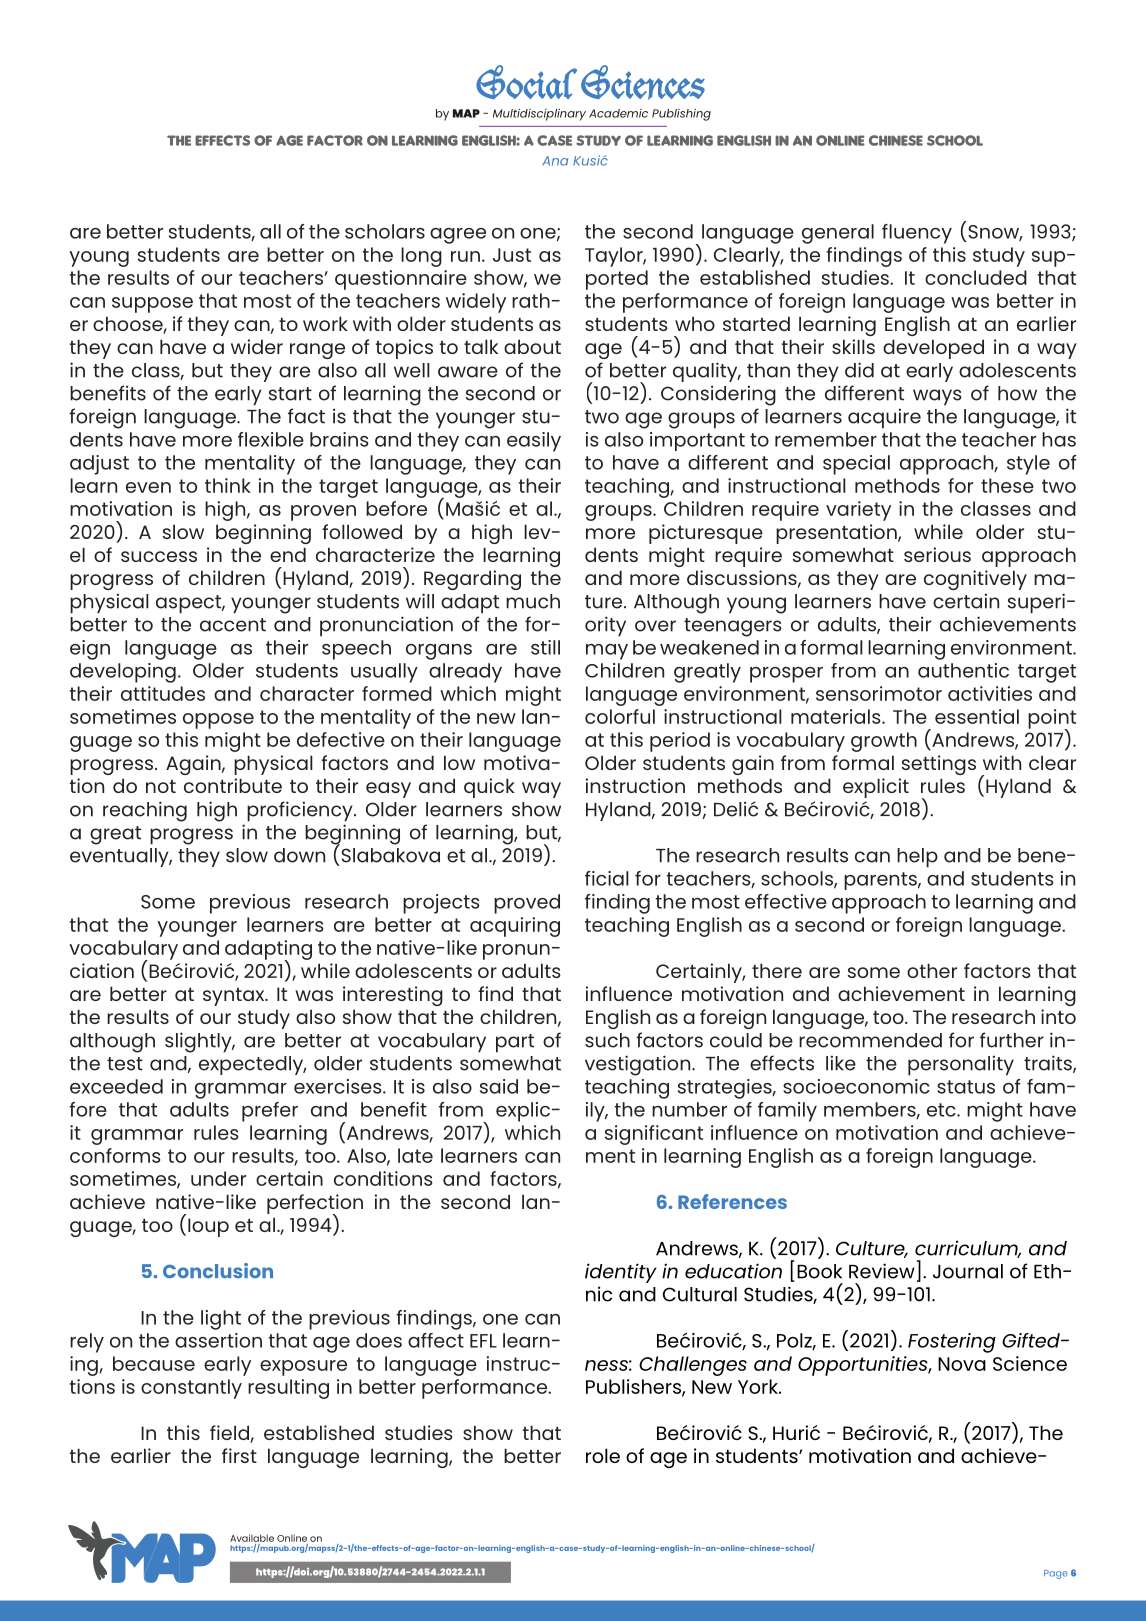 Image resolution: width=1146 pixels, height=1621 pixels. What do you see at coordinates (252, 1538) in the image?
I see `Available` at bounding box center [252, 1538].
